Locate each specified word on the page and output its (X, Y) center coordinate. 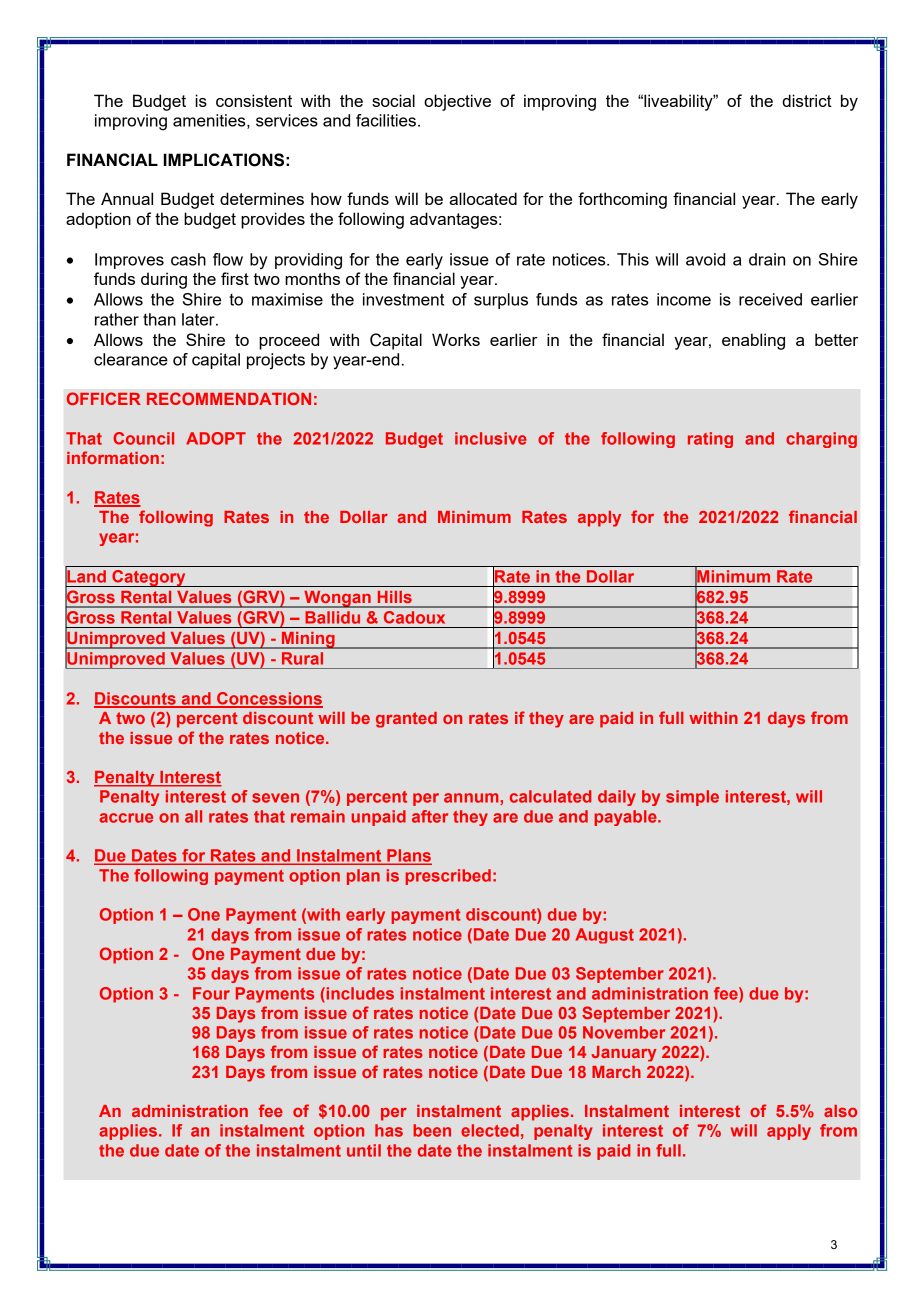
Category (149, 578)
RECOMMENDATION (229, 398)
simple (692, 798)
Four (211, 993)
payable (626, 818)
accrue (126, 818)
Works (456, 339)
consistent (254, 100)
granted (406, 720)
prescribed (448, 877)
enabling (753, 341)
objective (457, 102)
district (807, 100)
